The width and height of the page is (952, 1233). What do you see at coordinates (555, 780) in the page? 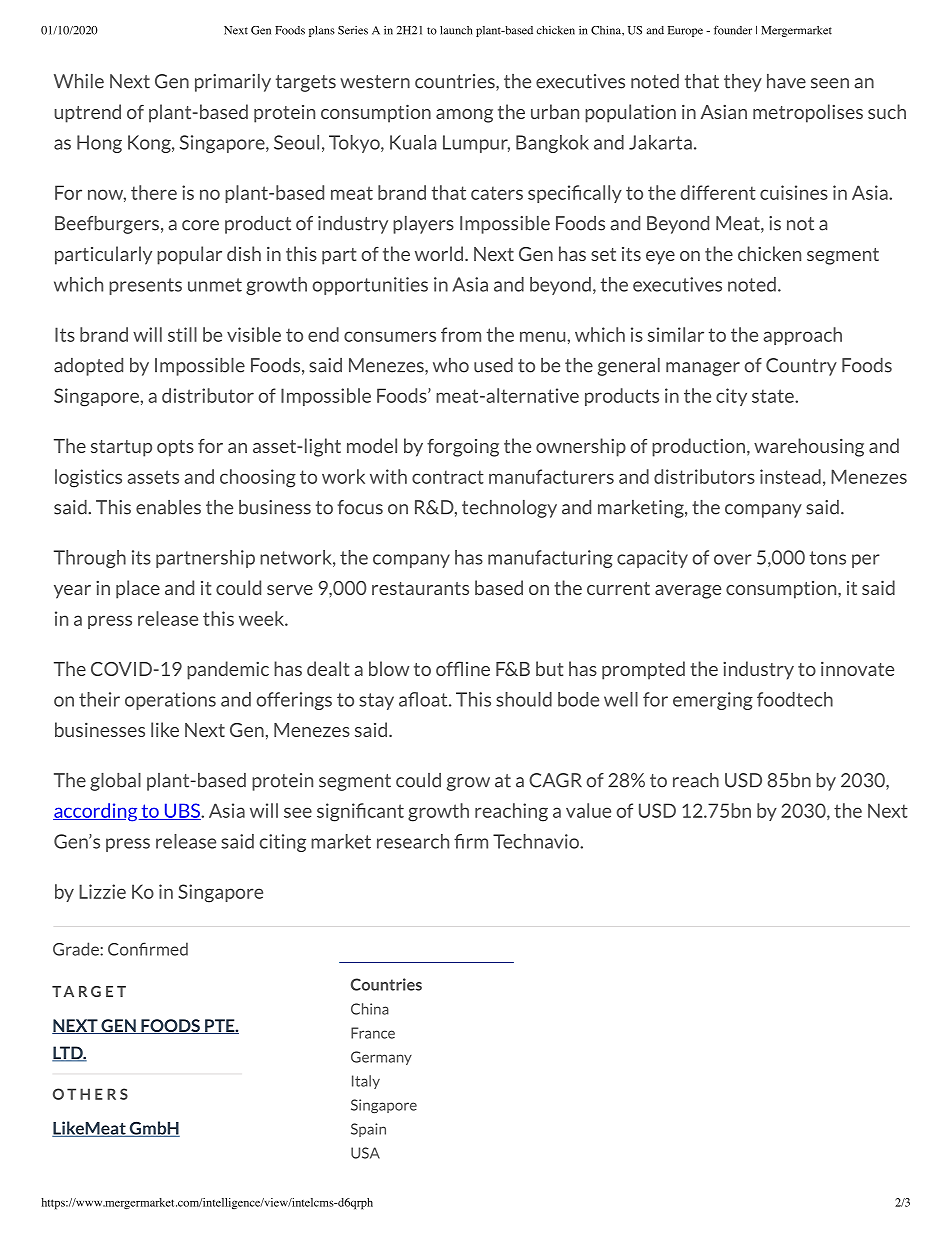
I see `CAGR` at bounding box center [555, 780].
